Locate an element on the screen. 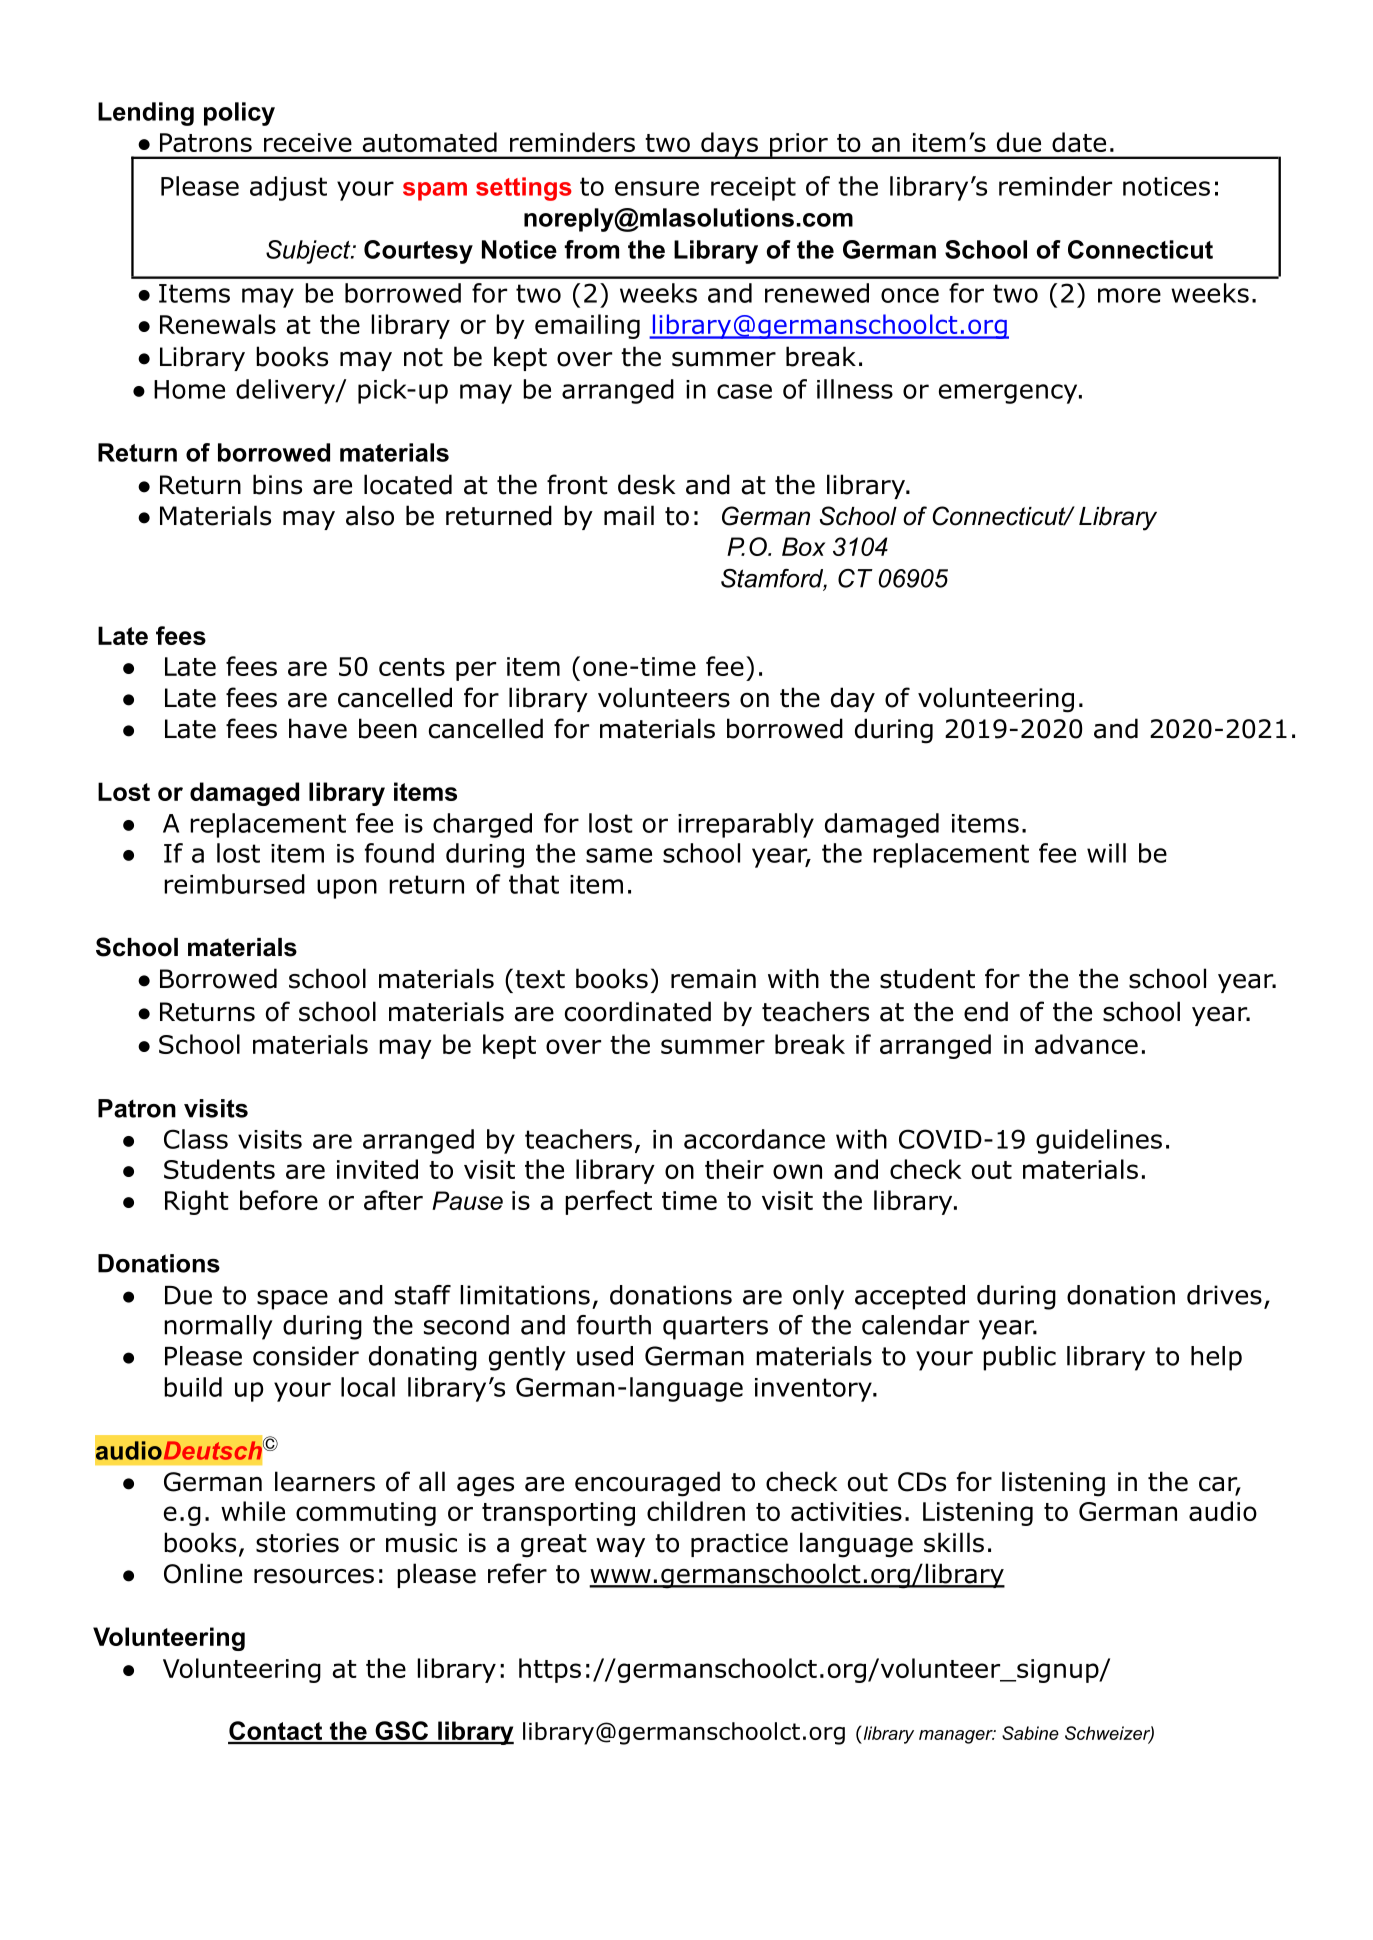 The image size is (1373, 1940). quarters is located at coordinates (715, 1328).
